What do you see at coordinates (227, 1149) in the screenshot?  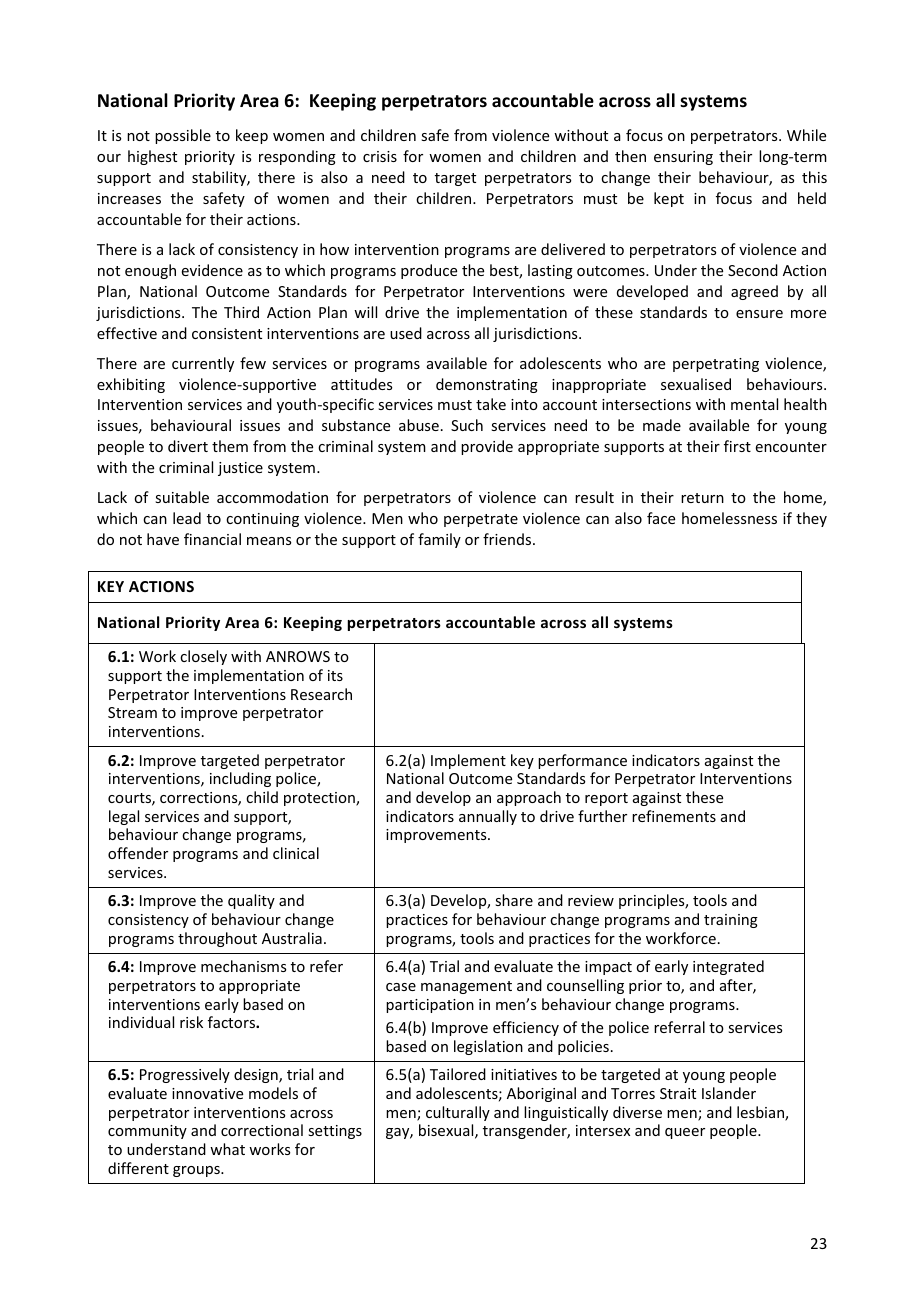 I see `what` at bounding box center [227, 1149].
